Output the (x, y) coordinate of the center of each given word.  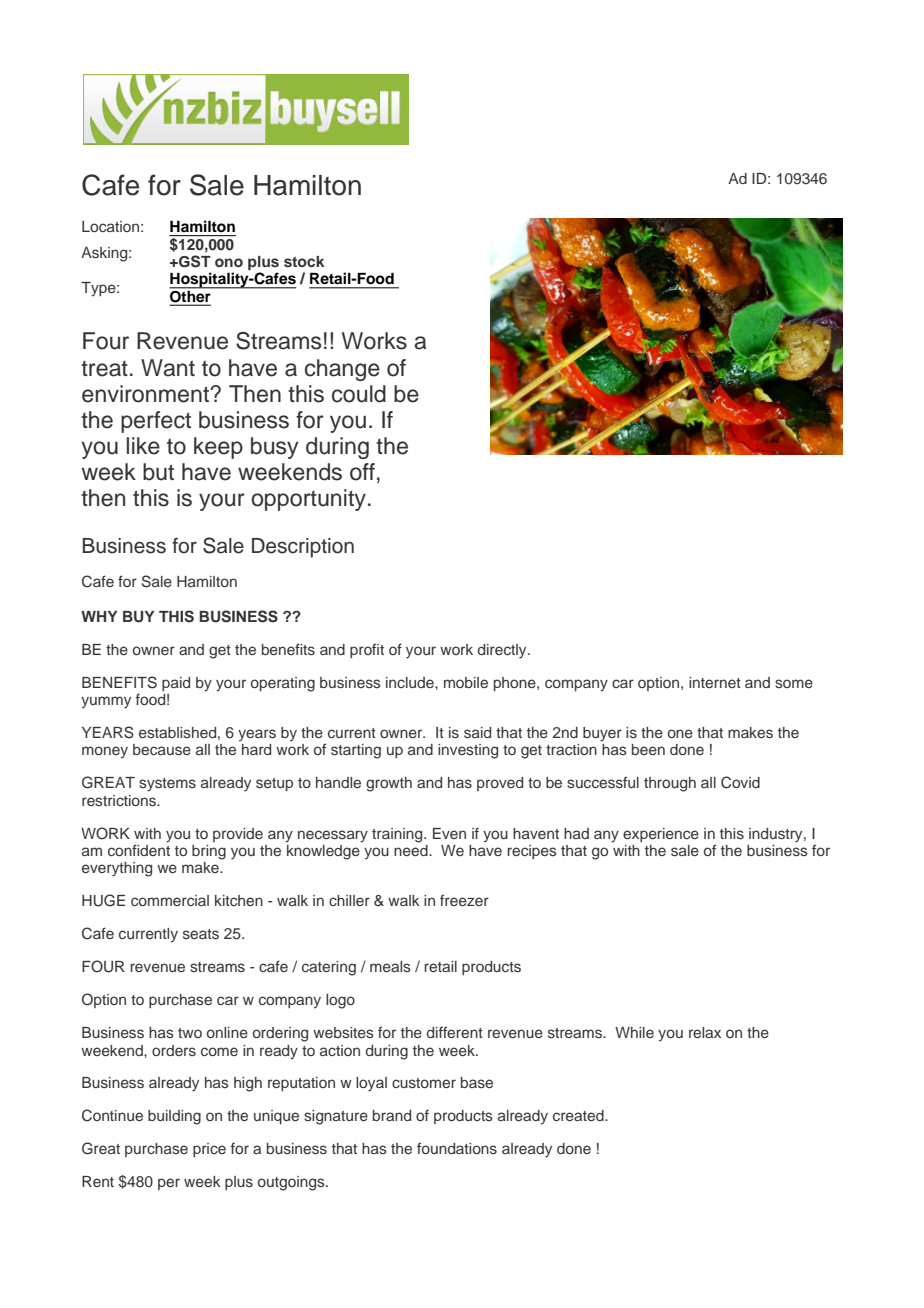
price (209, 1150)
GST (194, 261)
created (579, 1115)
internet (715, 682)
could (359, 394)
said (477, 732)
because (162, 749)
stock (304, 261)
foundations (457, 1148)
